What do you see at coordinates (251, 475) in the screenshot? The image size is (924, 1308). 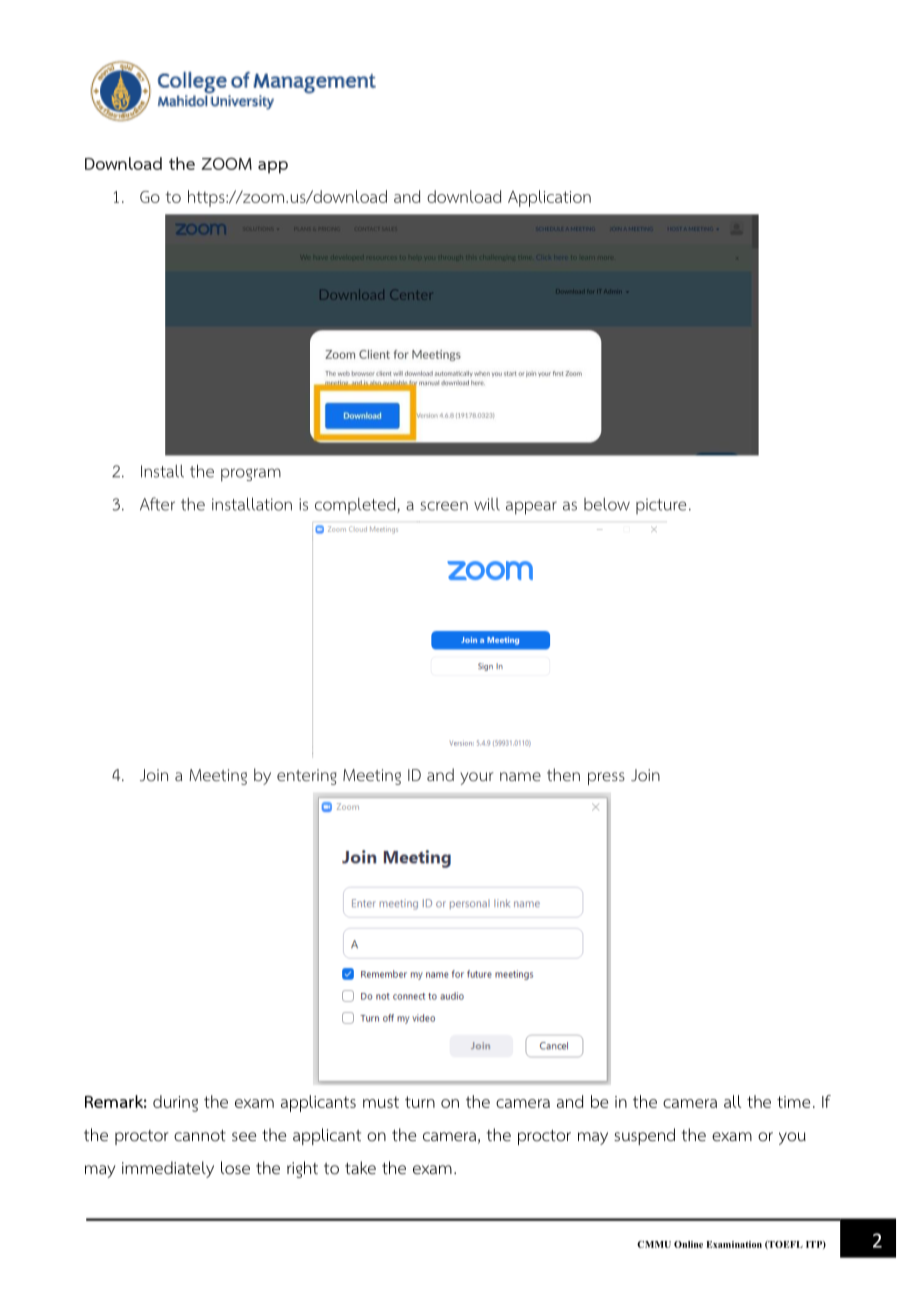 I see `program` at bounding box center [251, 475].
